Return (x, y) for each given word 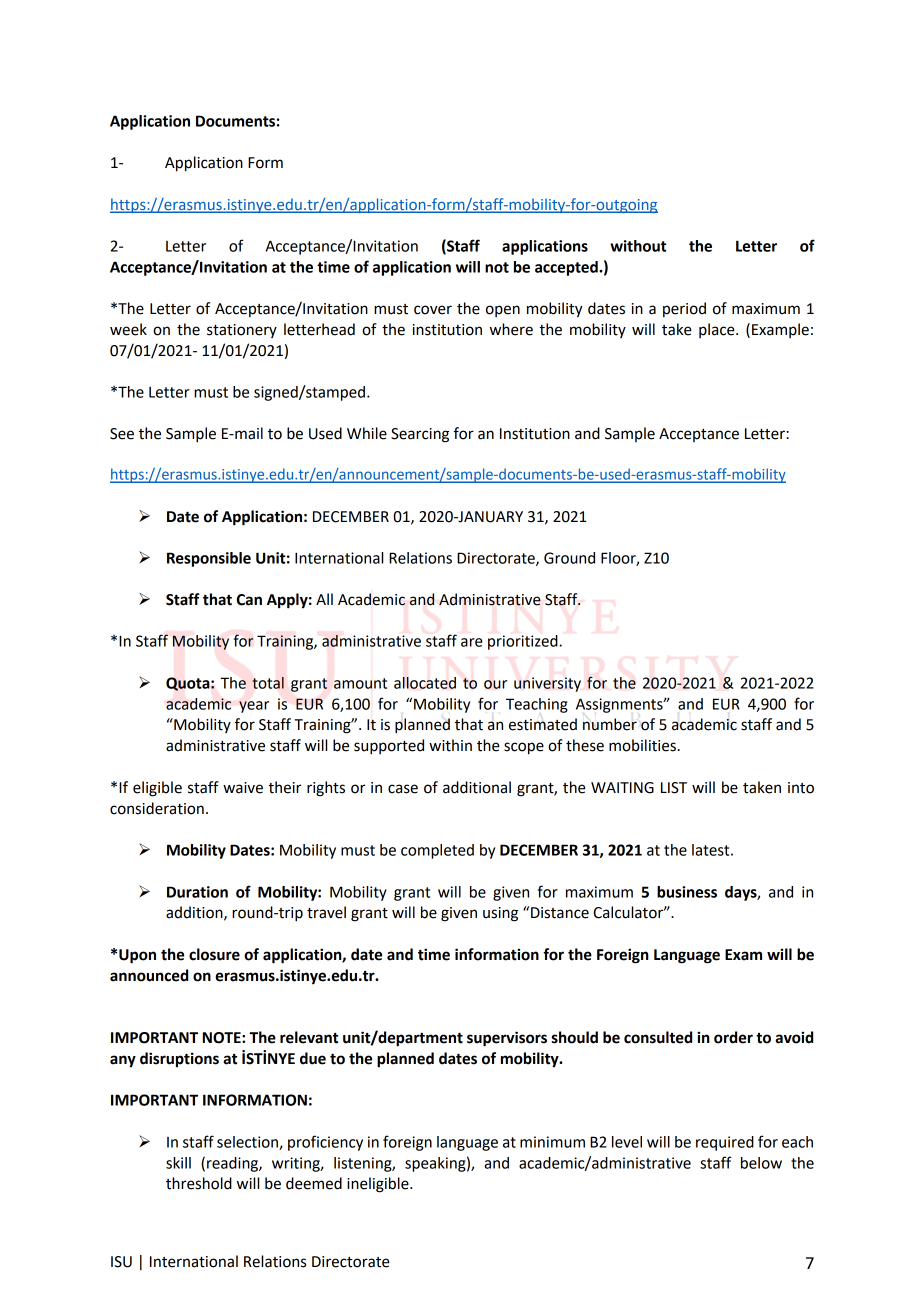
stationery (242, 331)
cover (433, 310)
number (610, 724)
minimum (552, 1142)
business (687, 892)
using (500, 914)
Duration (197, 892)
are (472, 642)
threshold (199, 1183)
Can (249, 600)
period (684, 309)
